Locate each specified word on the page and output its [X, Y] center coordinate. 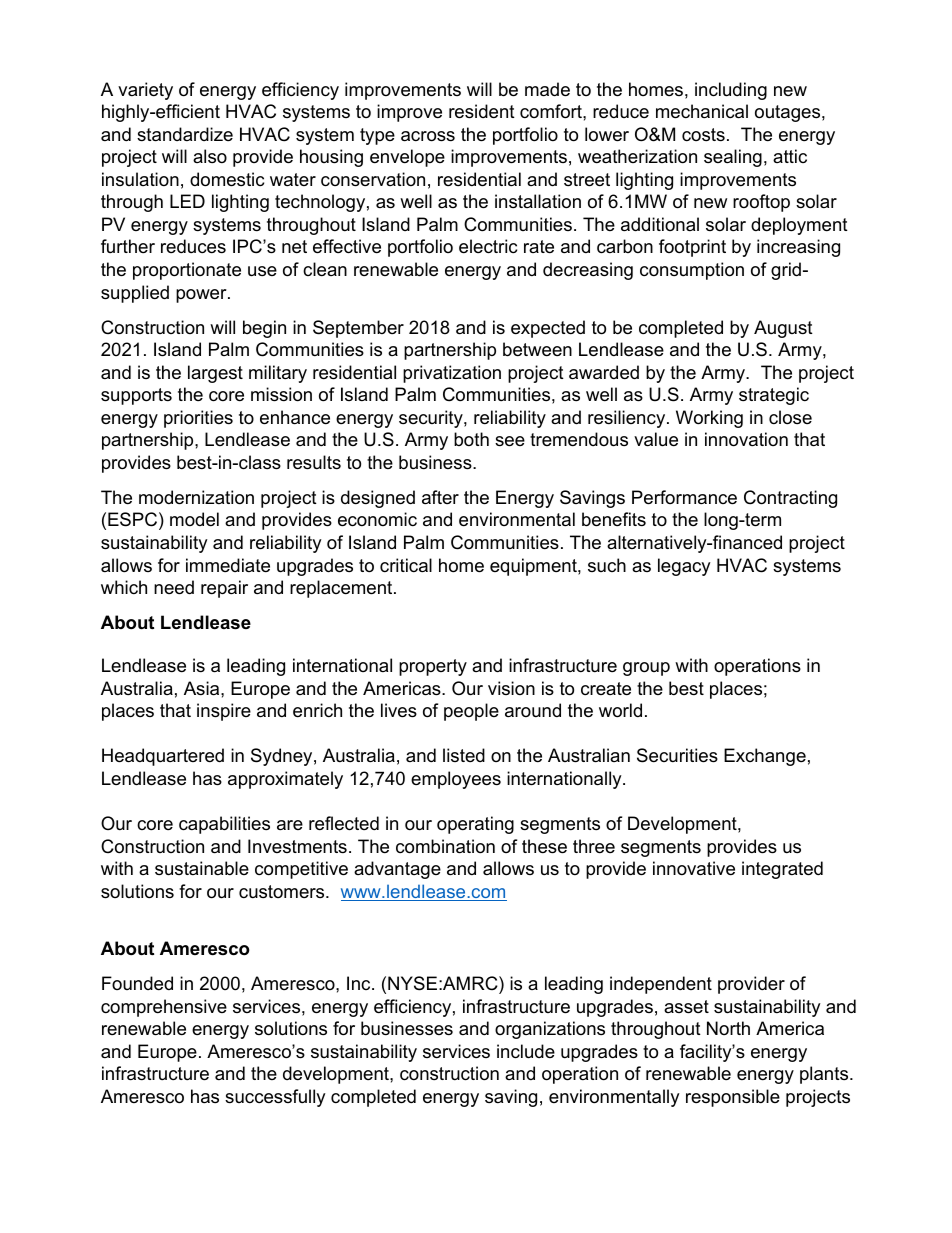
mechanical [702, 111]
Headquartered [163, 757]
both [471, 439]
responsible [733, 1098]
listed [464, 755]
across [428, 136]
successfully [275, 1098]
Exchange [765, 757]
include [526, 1051]
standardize [185, 134]
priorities [198, 419]
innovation [746, 439]
